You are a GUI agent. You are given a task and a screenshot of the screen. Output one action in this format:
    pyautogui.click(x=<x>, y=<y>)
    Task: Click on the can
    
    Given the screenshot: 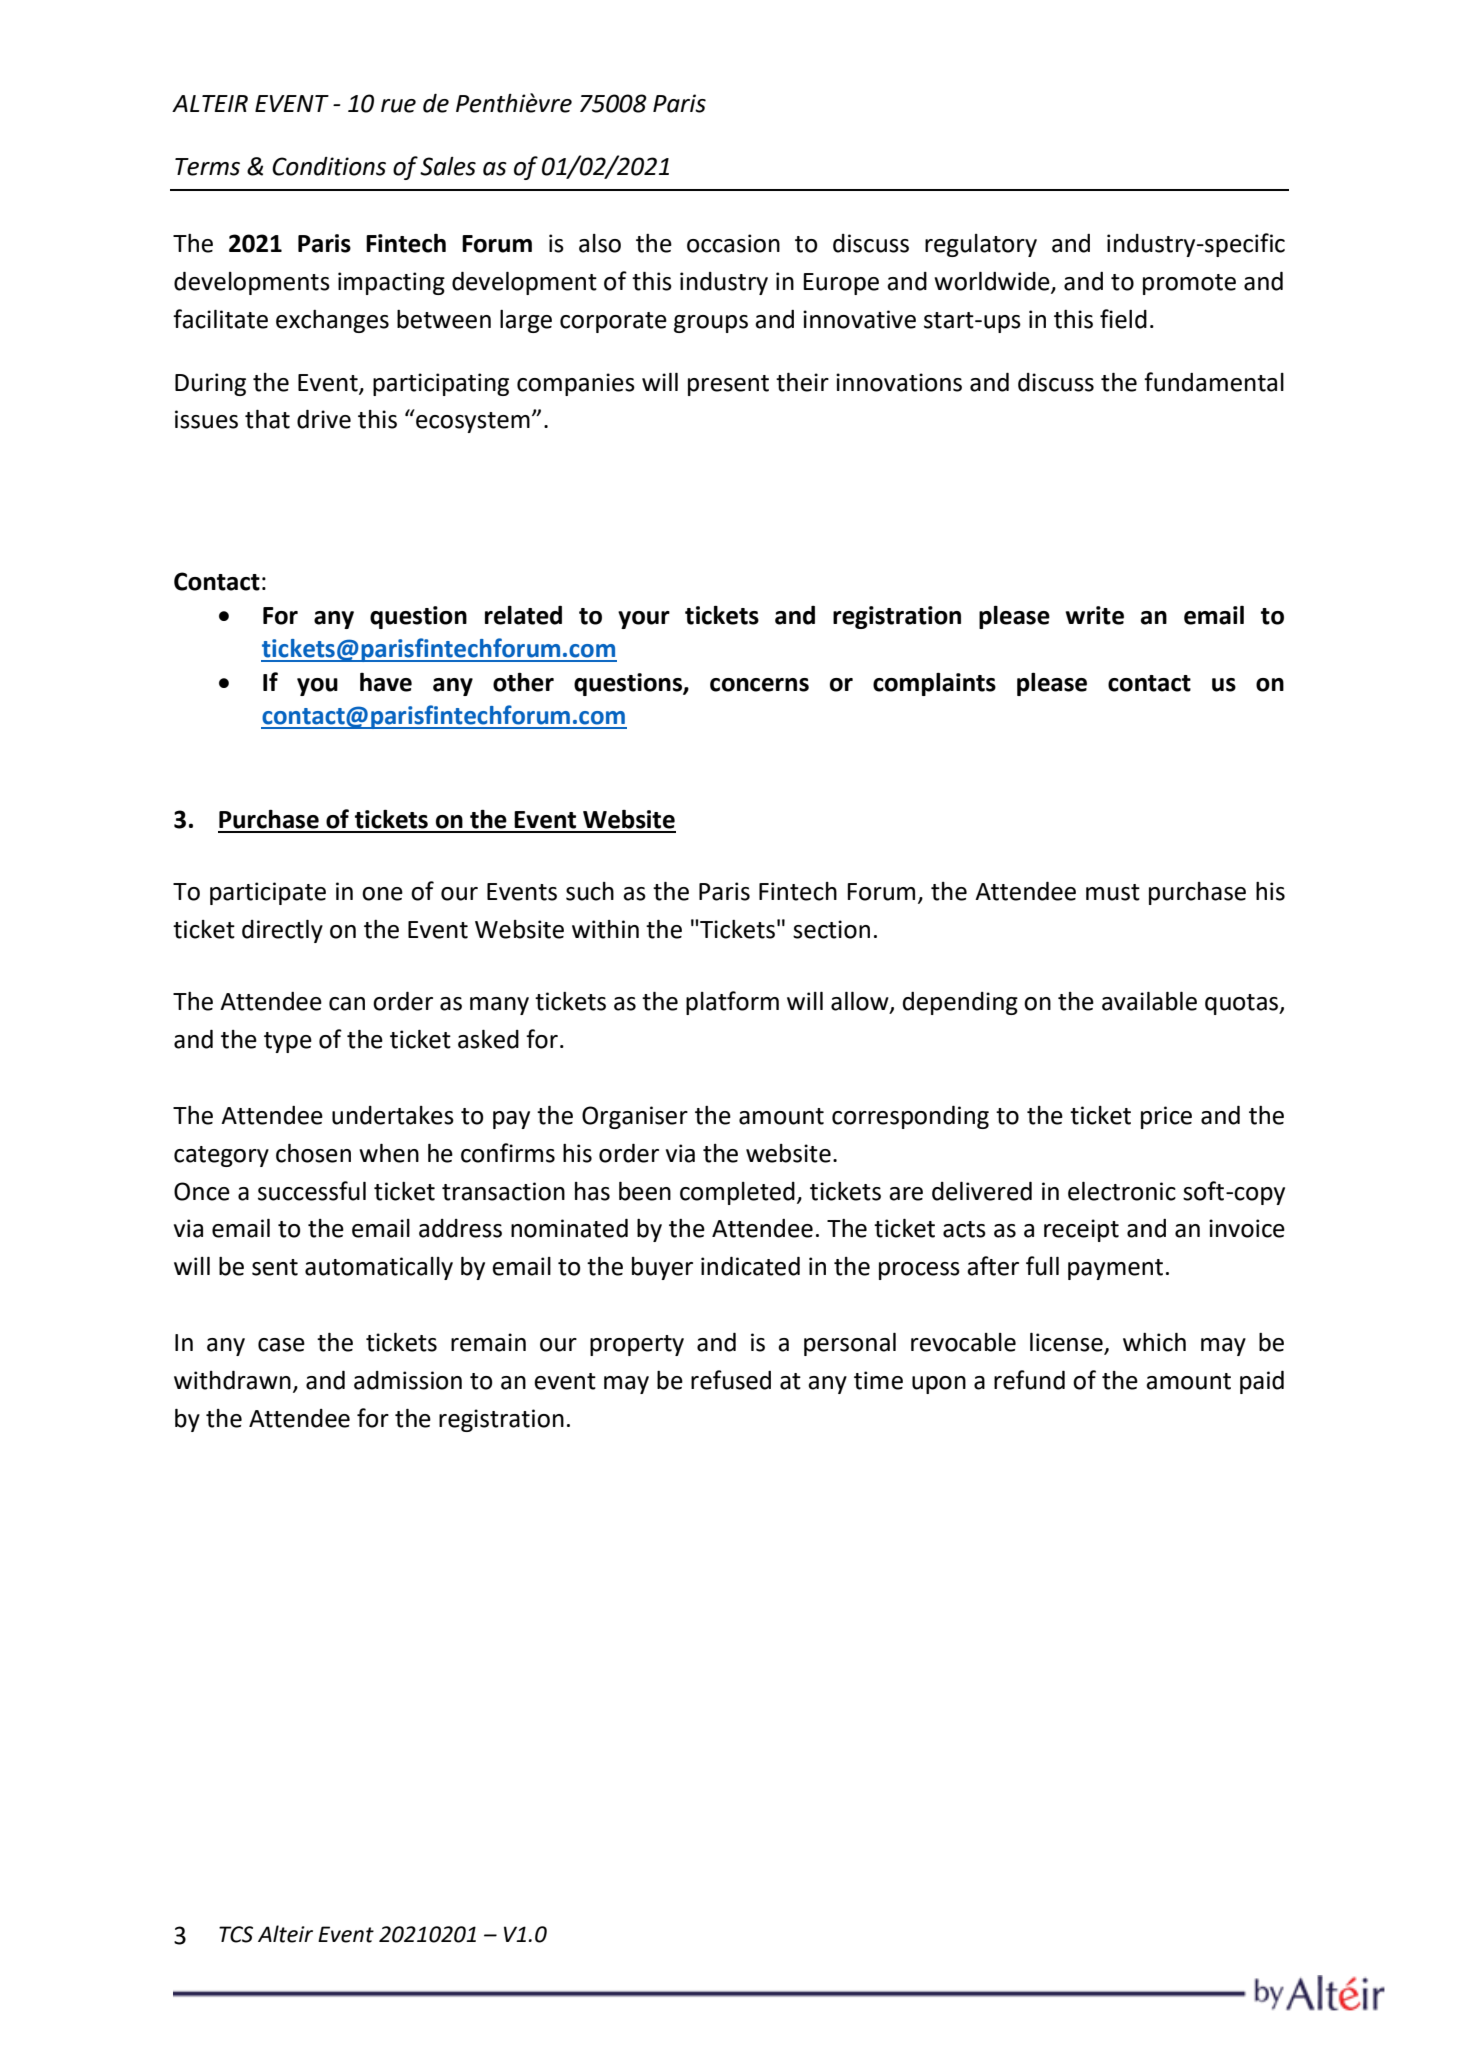 What is the action you would take?
    pyautogui.click(x=347, y=1004)
